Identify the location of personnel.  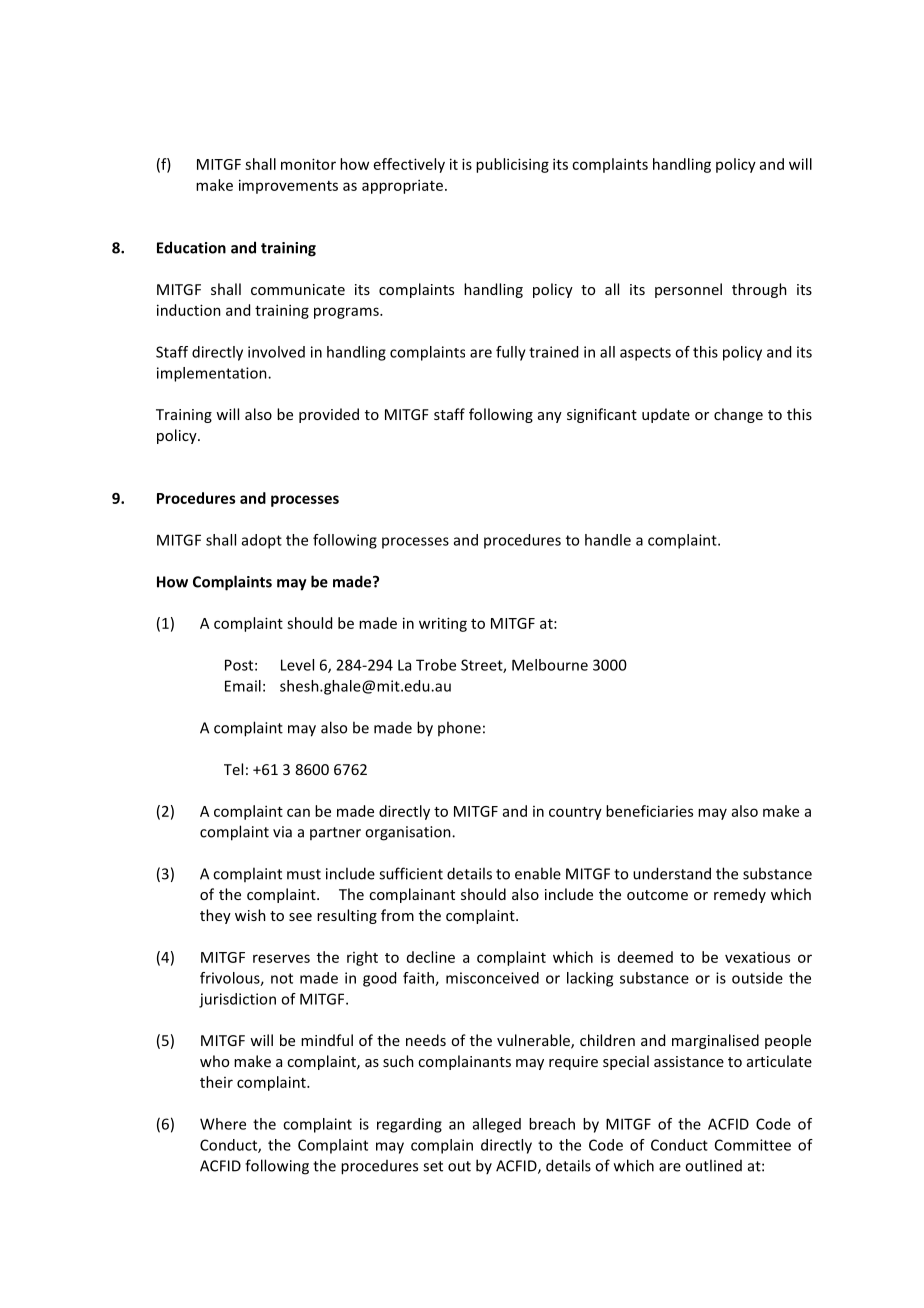
(688, 290).
